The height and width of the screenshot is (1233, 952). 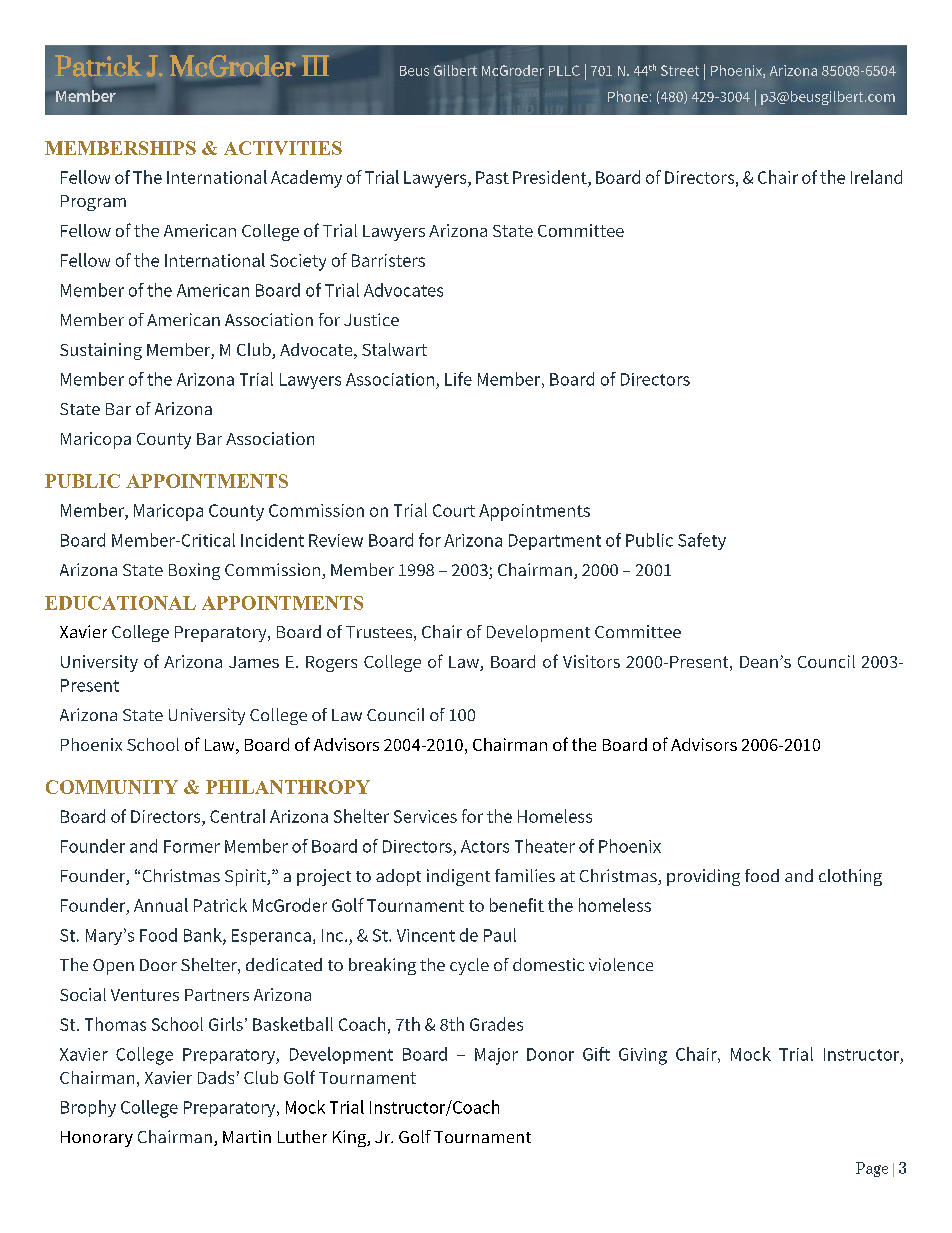 I want to click on Paul, so click(x=500, y=935).
